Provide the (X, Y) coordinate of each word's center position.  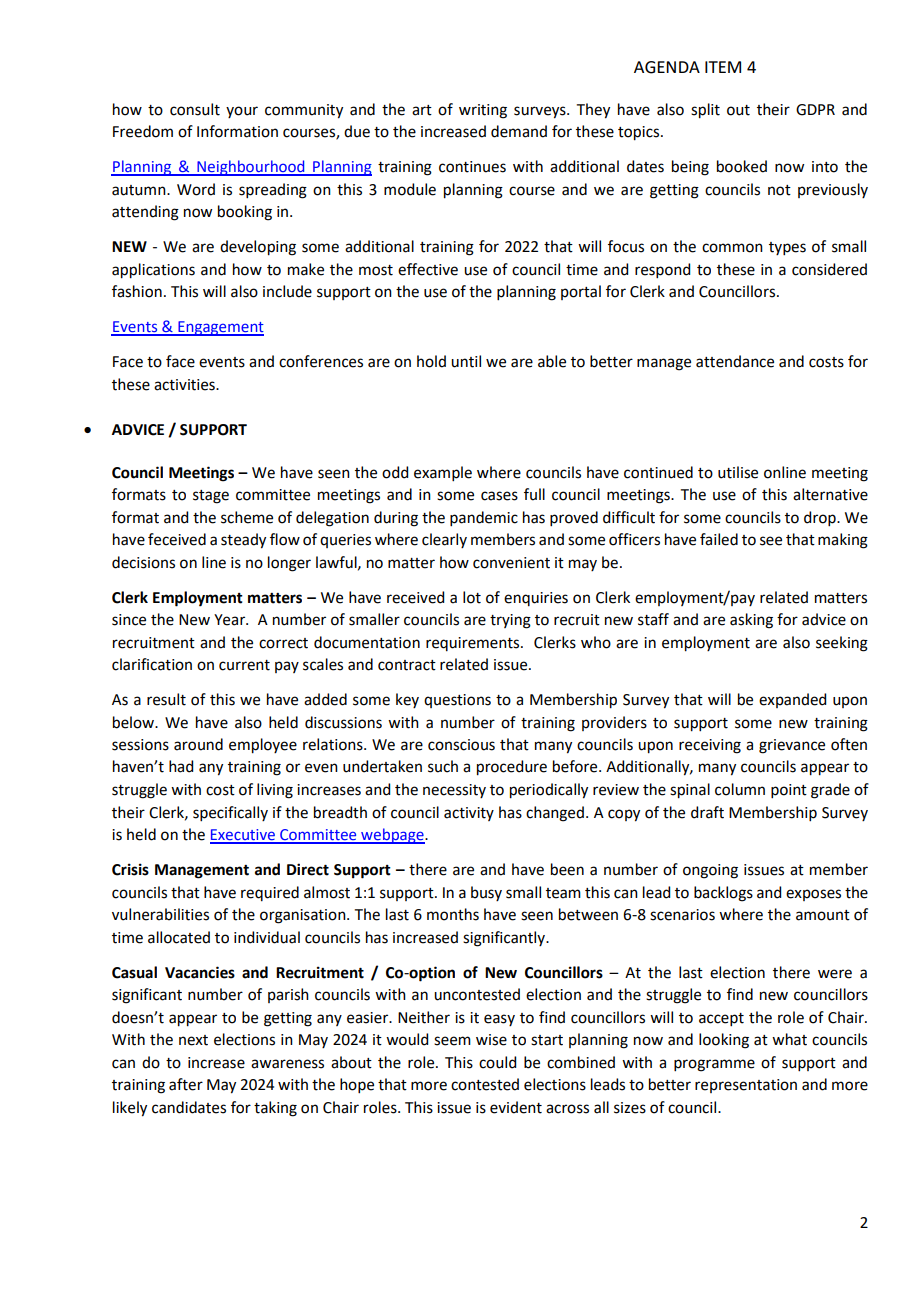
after (186, 1084)
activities (185, 385)
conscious (461, 745)
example (443, 473)
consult (195, 109)
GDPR (815, 110)
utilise (738, 472)
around (198, 744)
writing (483, 111)
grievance (792, 746)
